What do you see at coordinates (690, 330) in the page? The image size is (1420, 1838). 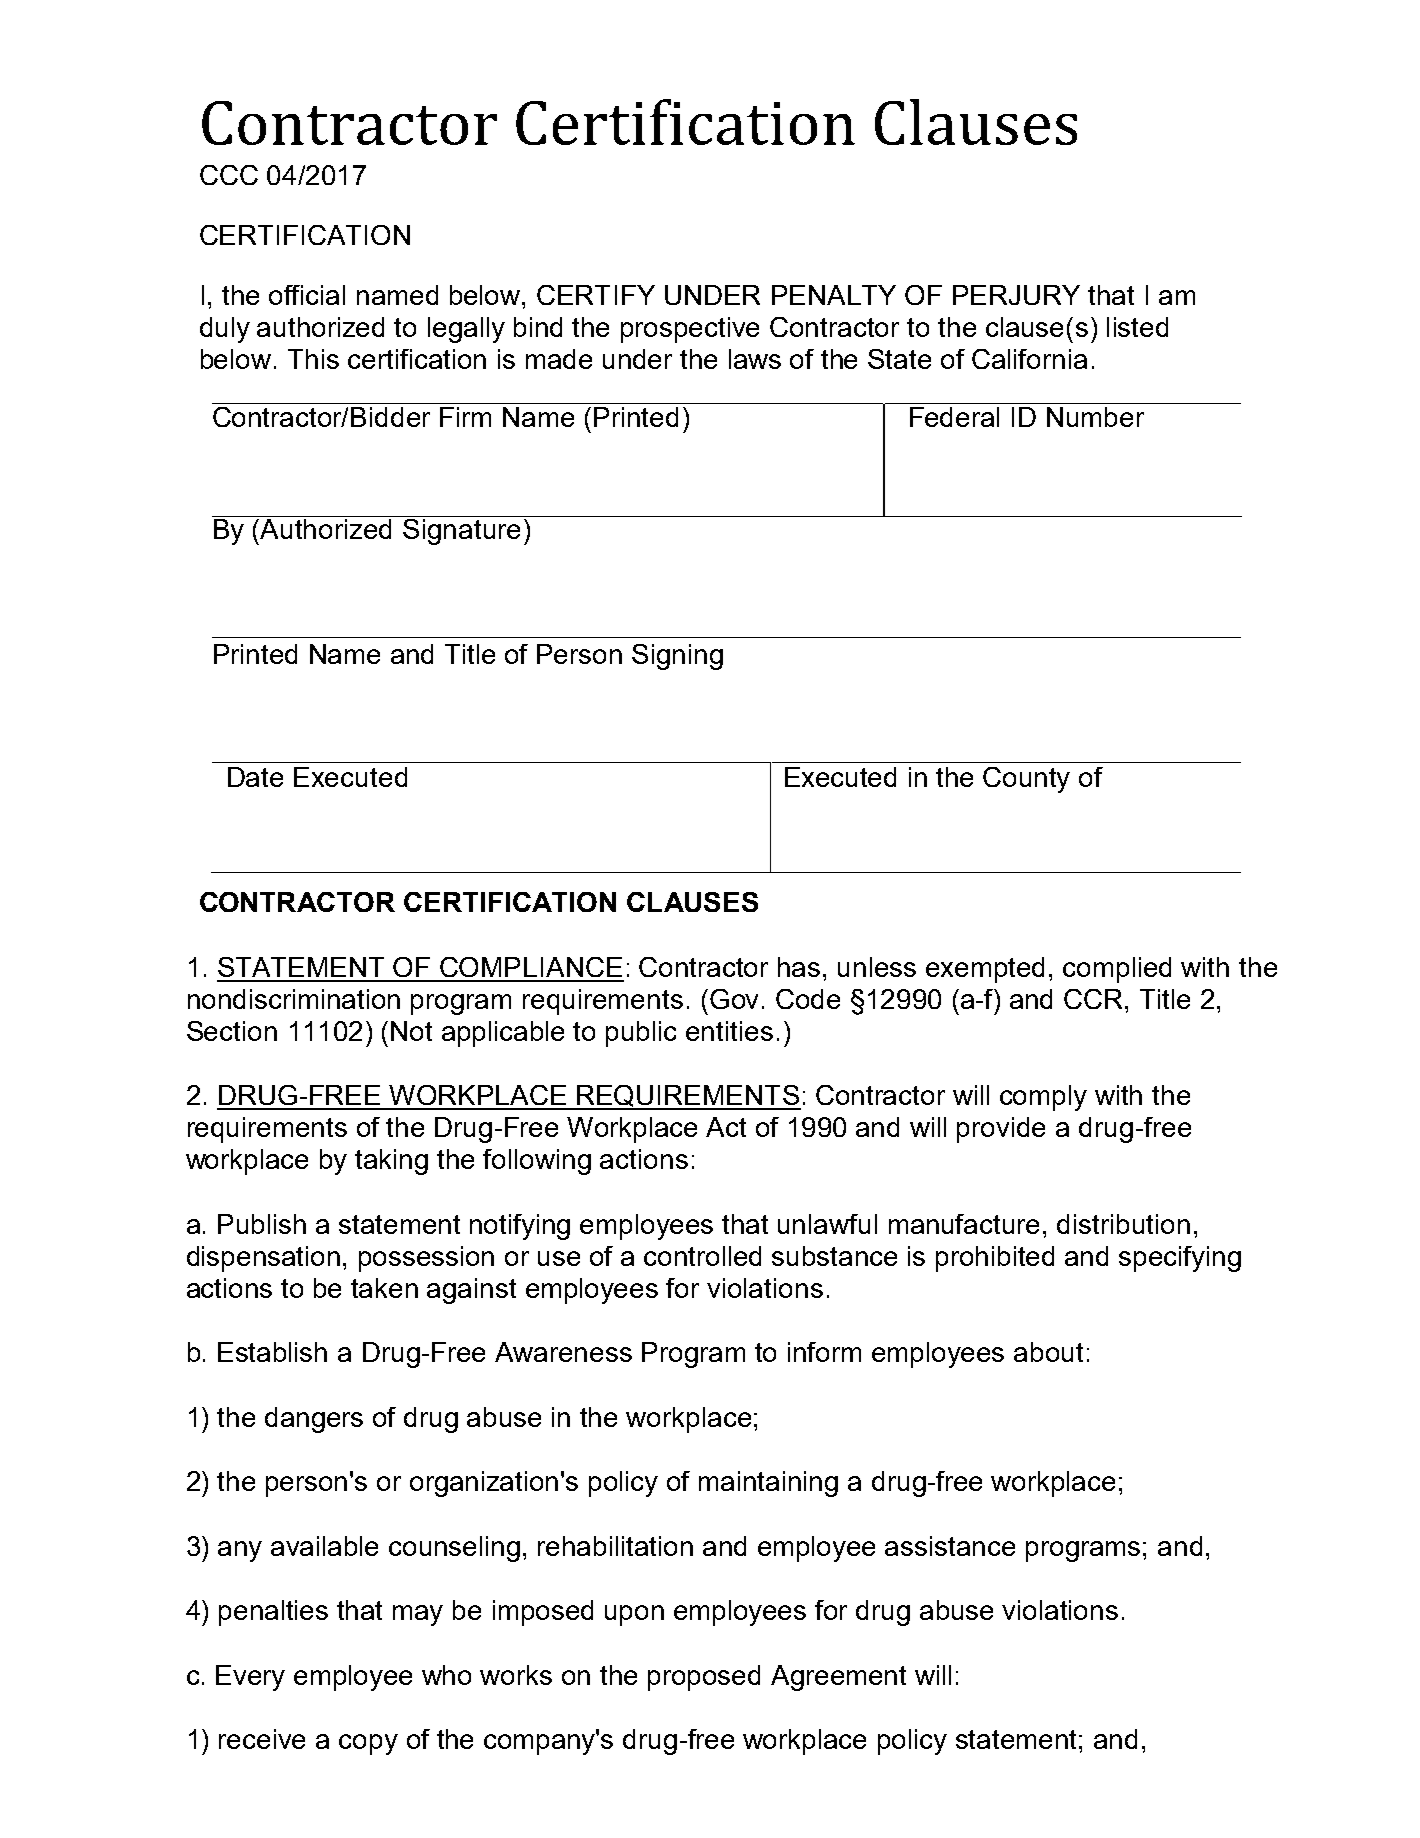 I see `prospective` at bounding box center [690, 330].
